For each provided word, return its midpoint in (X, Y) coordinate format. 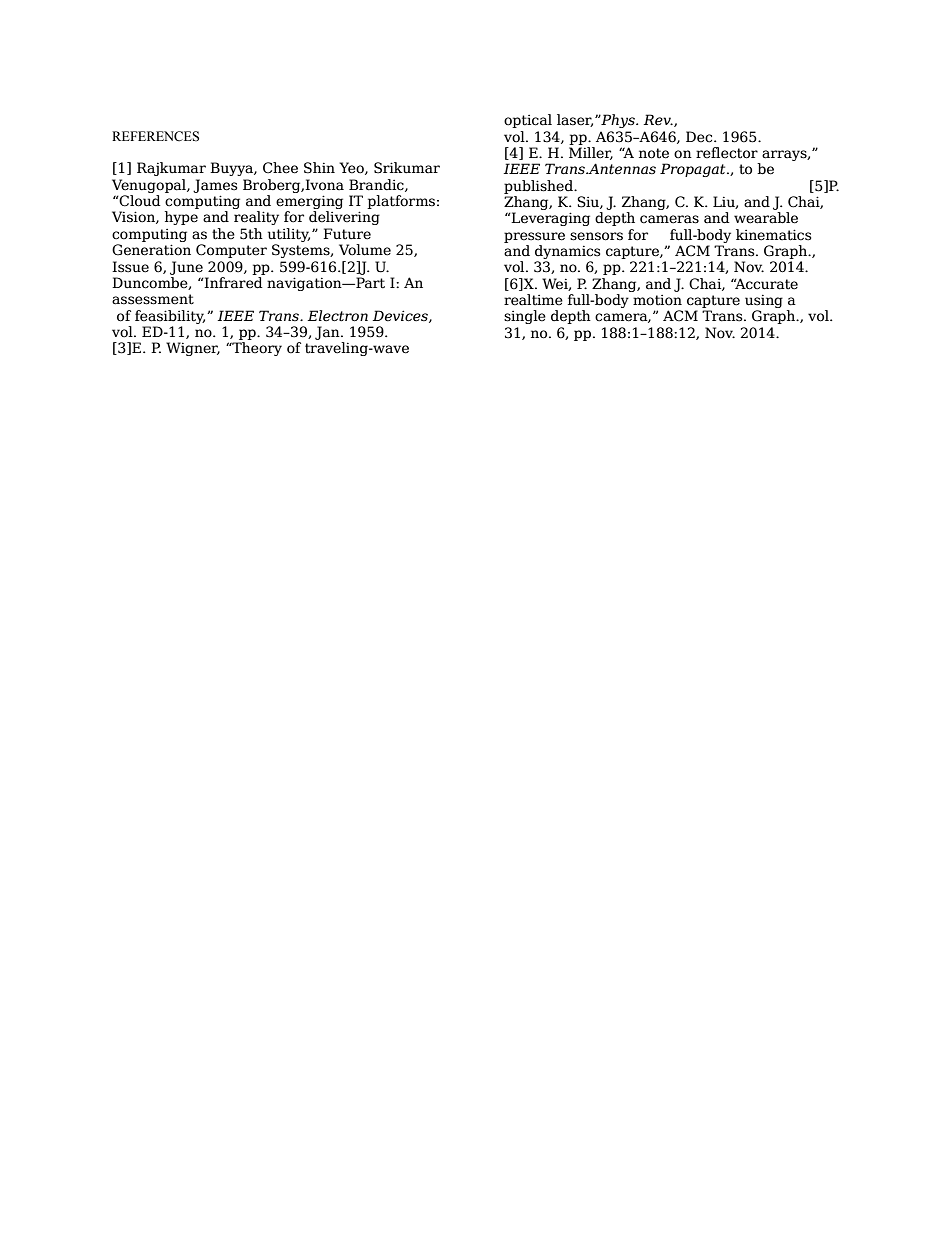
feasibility (170, 317)
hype (181, 218)
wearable (766, 218)
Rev (658, 120)
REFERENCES (155, 136)
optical (528, 121)
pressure (534, 237)
